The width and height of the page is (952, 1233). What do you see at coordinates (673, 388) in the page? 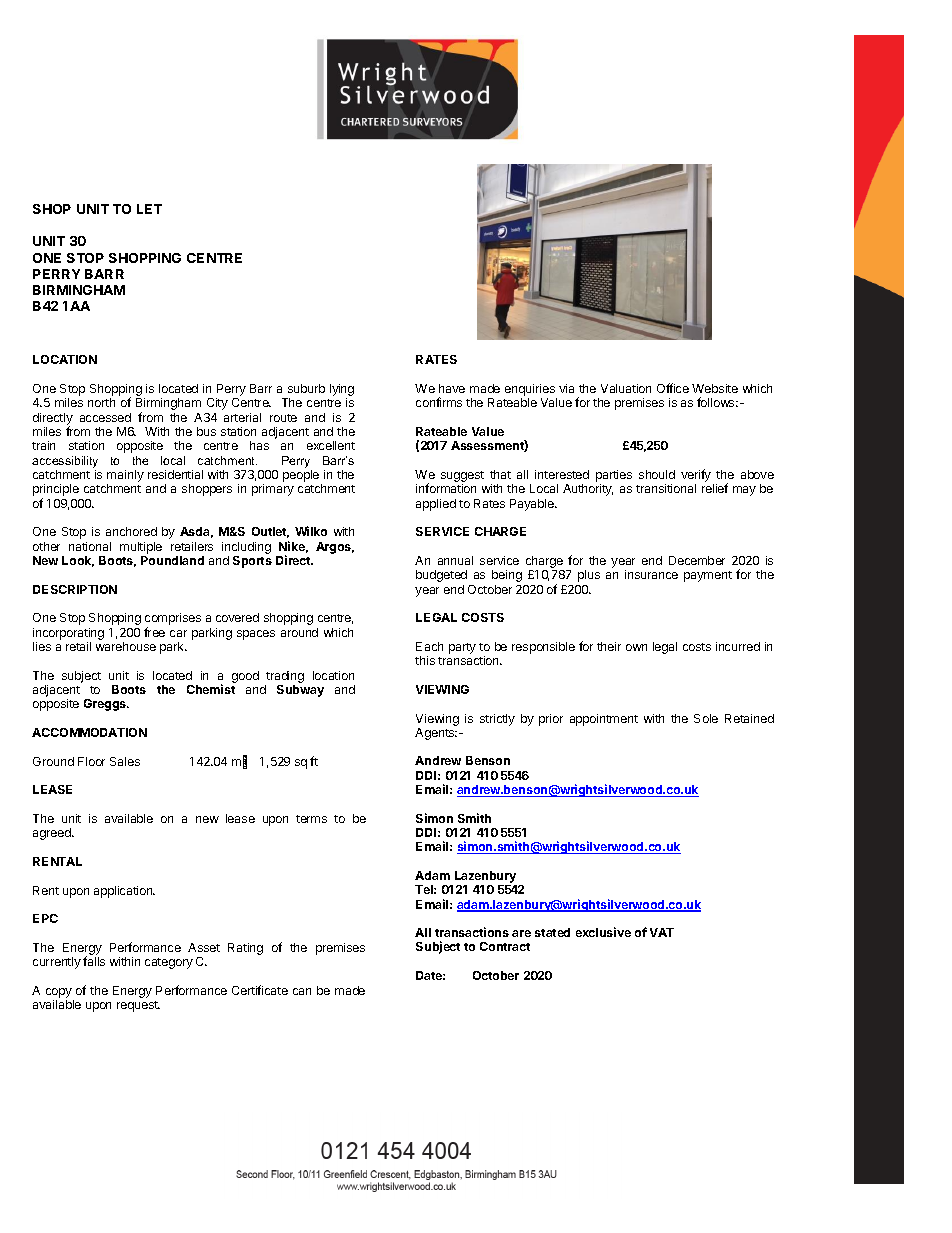
I see `Office` at bounding box center [673, 388].
